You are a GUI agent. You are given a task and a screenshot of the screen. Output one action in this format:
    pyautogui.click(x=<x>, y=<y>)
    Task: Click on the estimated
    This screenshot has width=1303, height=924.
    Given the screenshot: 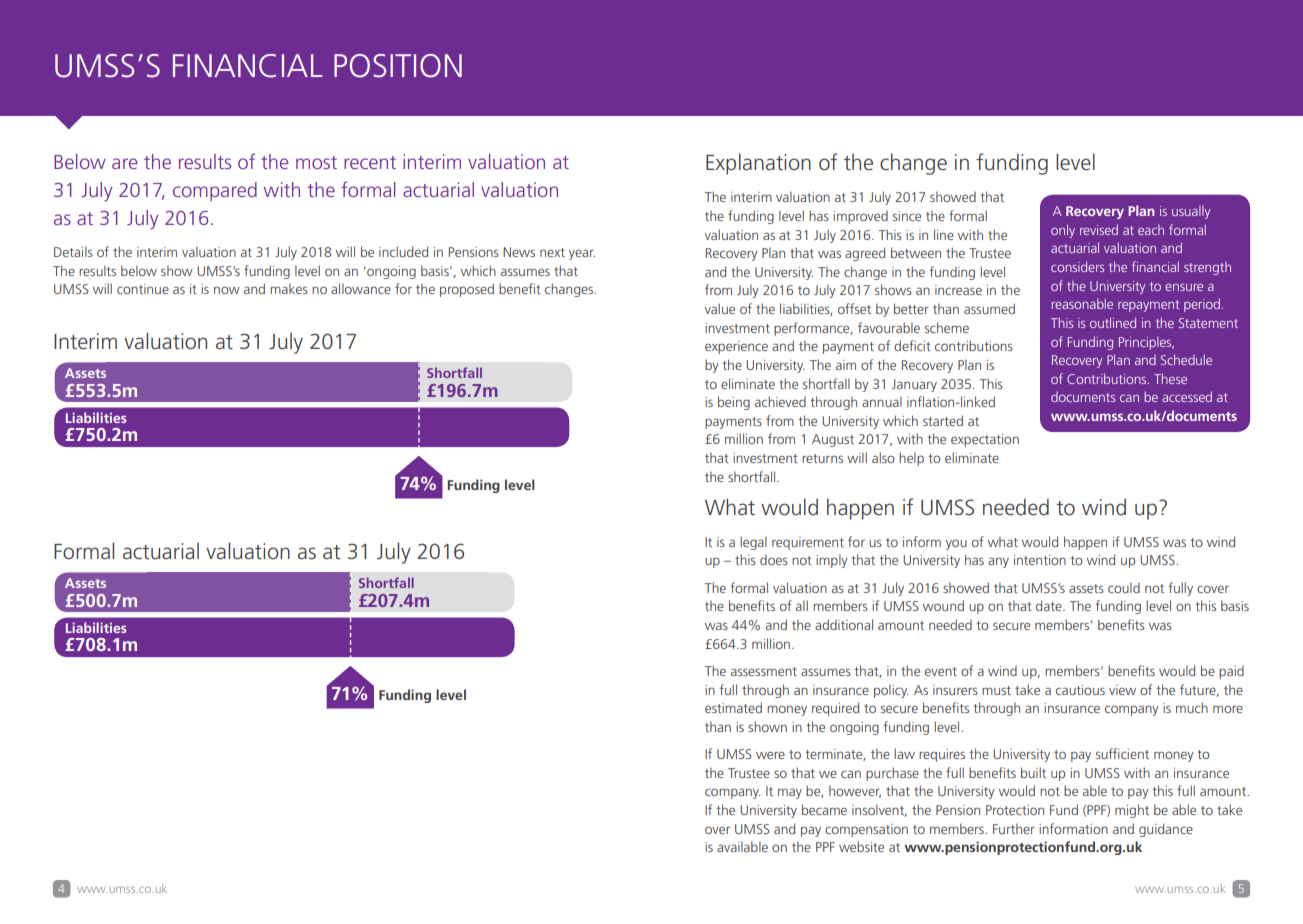 What is the action you would take?
    pyautogui.click(x=733, y=707)
